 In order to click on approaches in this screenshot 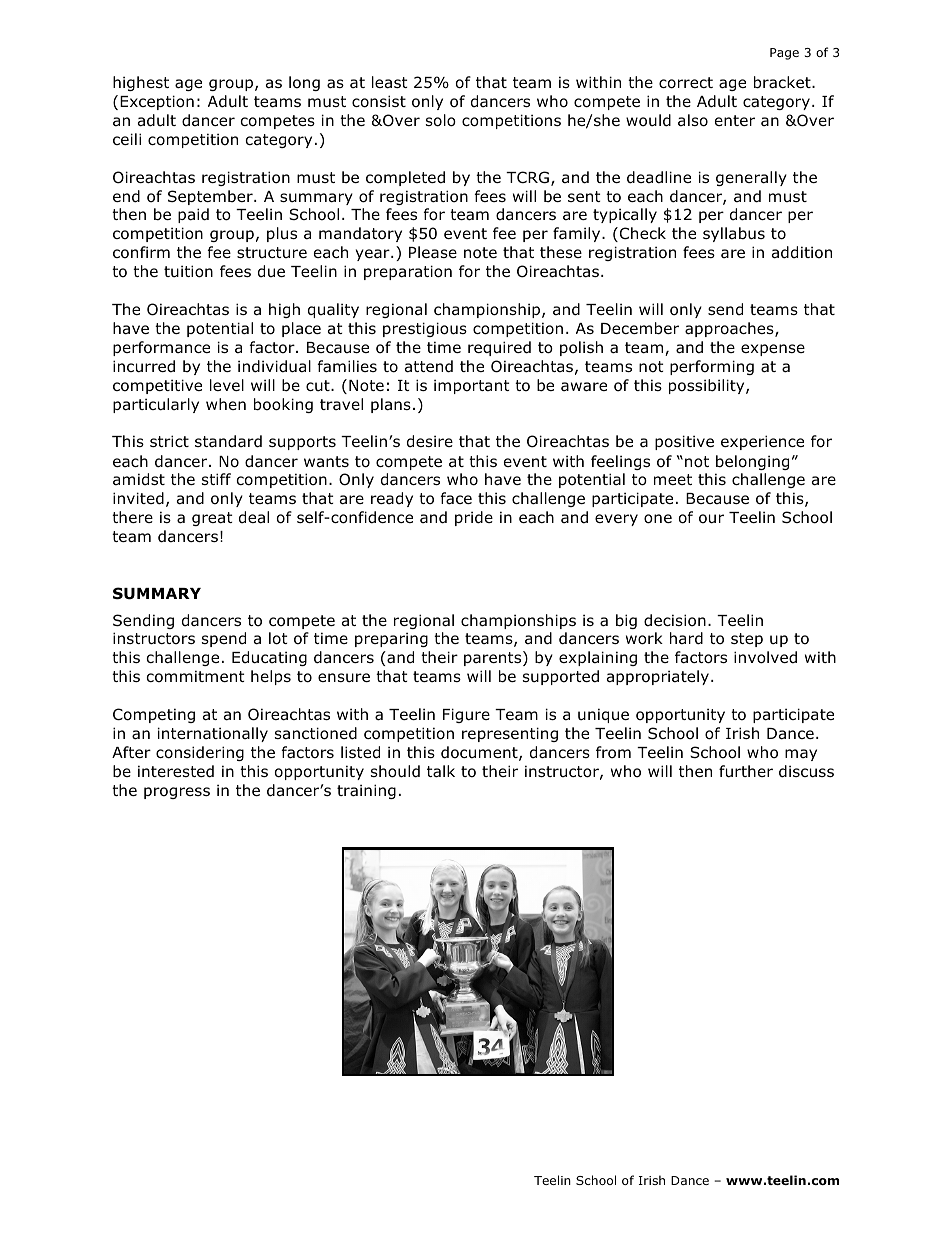, I will do `click(730, 329)`.
